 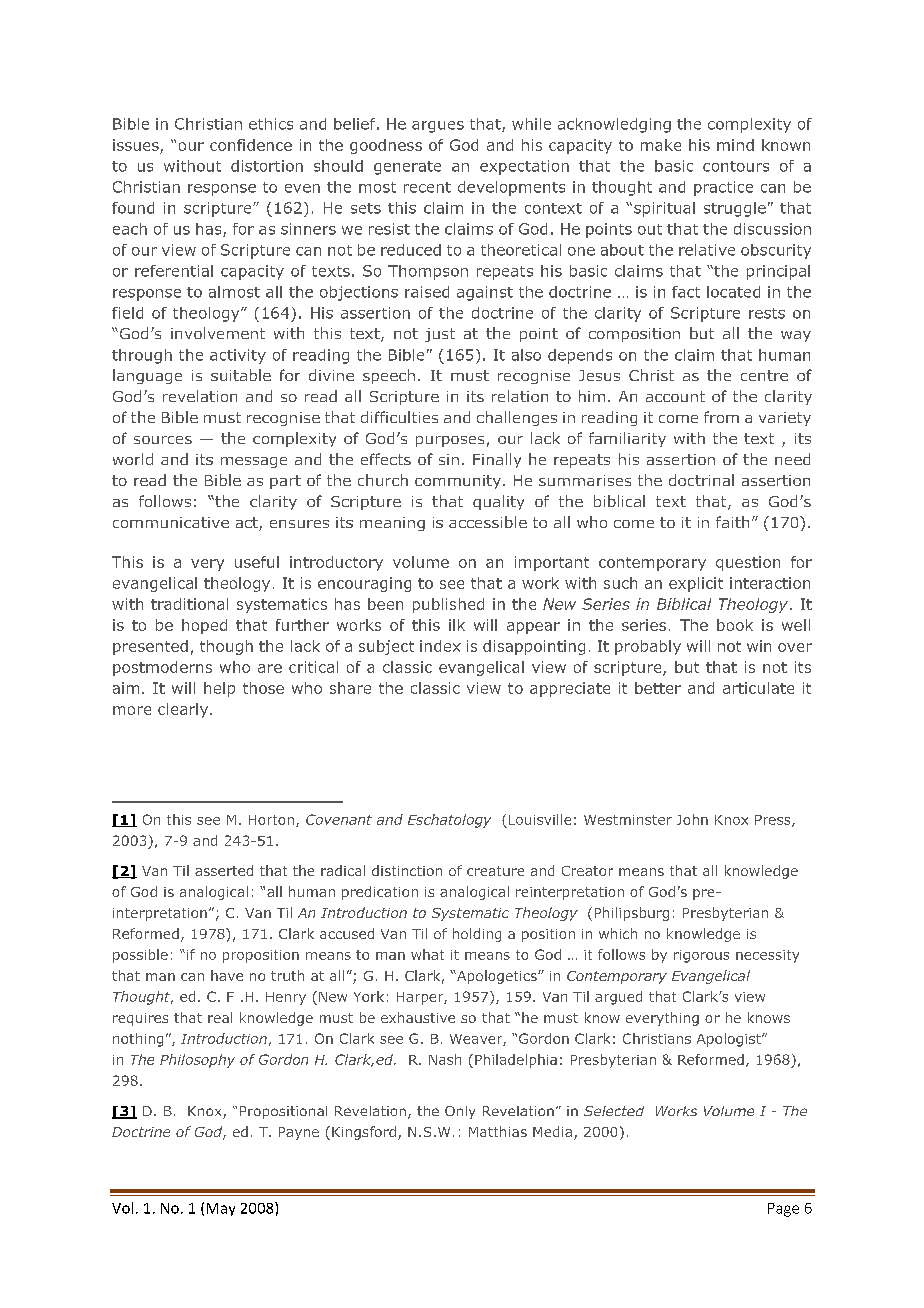 What do you see at coordinates (251, 145) in the document?
I see `confidence` at bounding box center [251, 145].
